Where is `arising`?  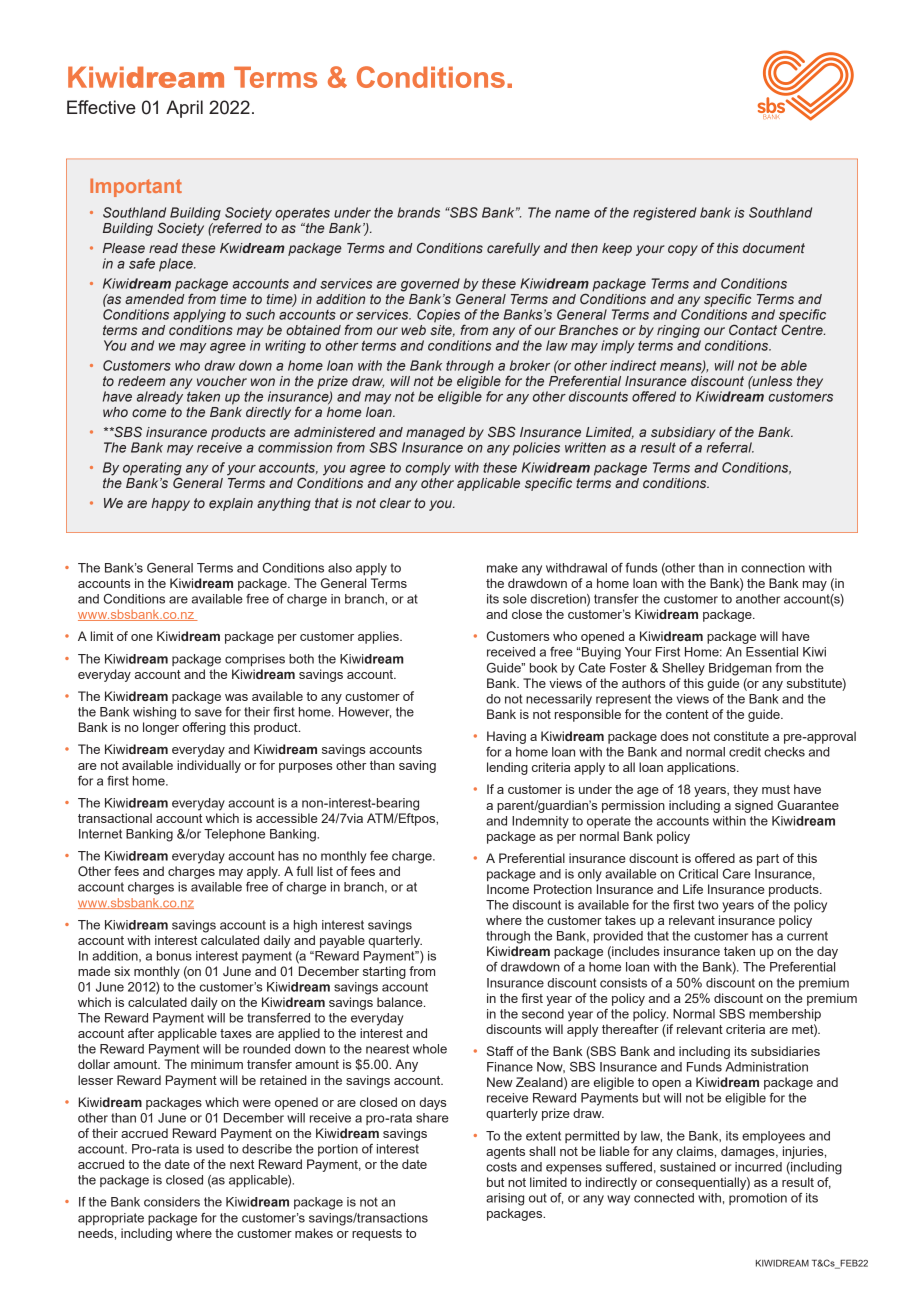
arising is located at coordinates (505, 1199).
